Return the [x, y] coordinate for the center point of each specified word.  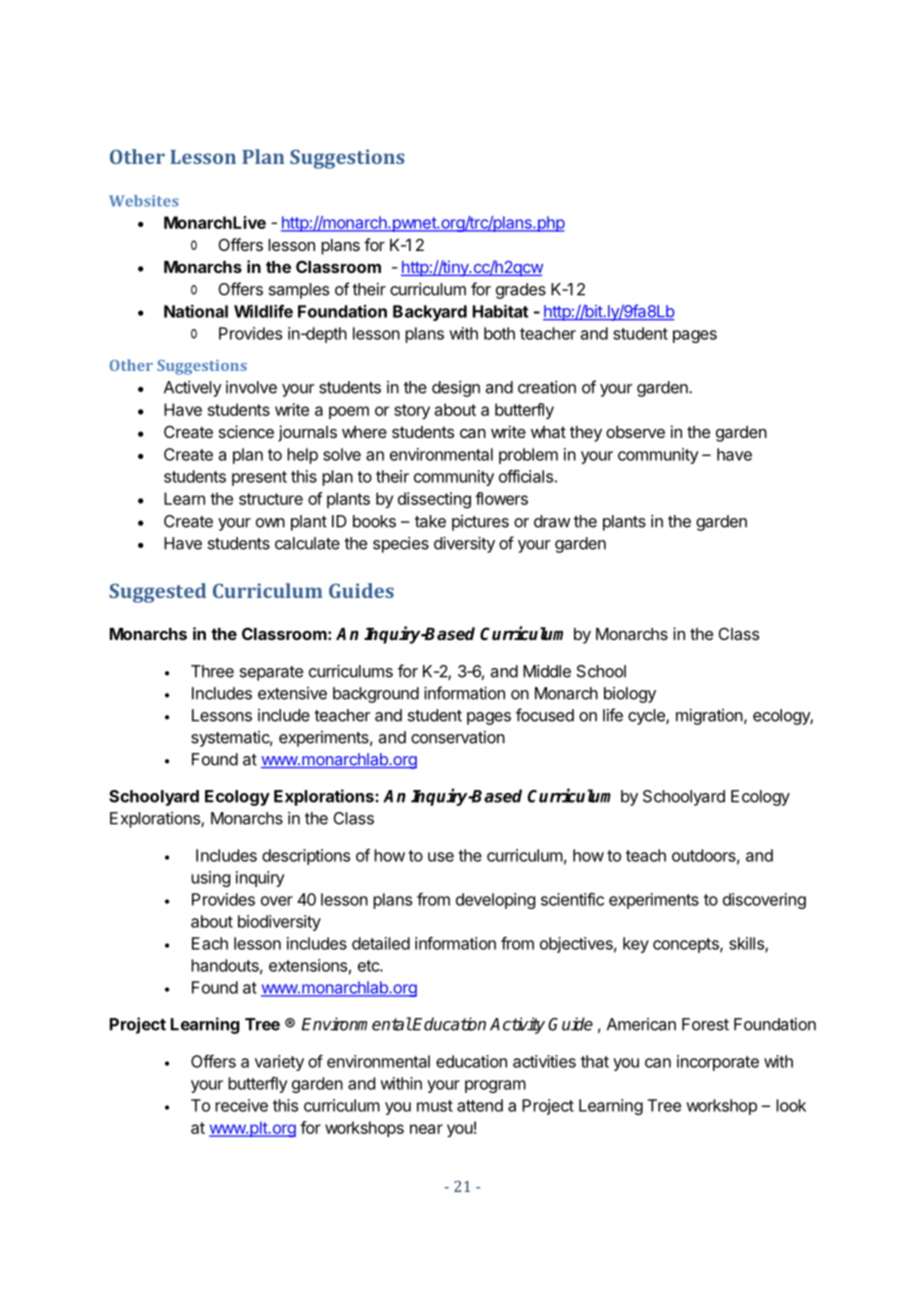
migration [710, 717]
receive [241, 1105]
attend [480, 1105]
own [270, 523]
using [210, 879]
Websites [143, 201]
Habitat [500, 311]
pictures [480, 523]
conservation [458, 737]
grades [521, 291]
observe [635, 432]
